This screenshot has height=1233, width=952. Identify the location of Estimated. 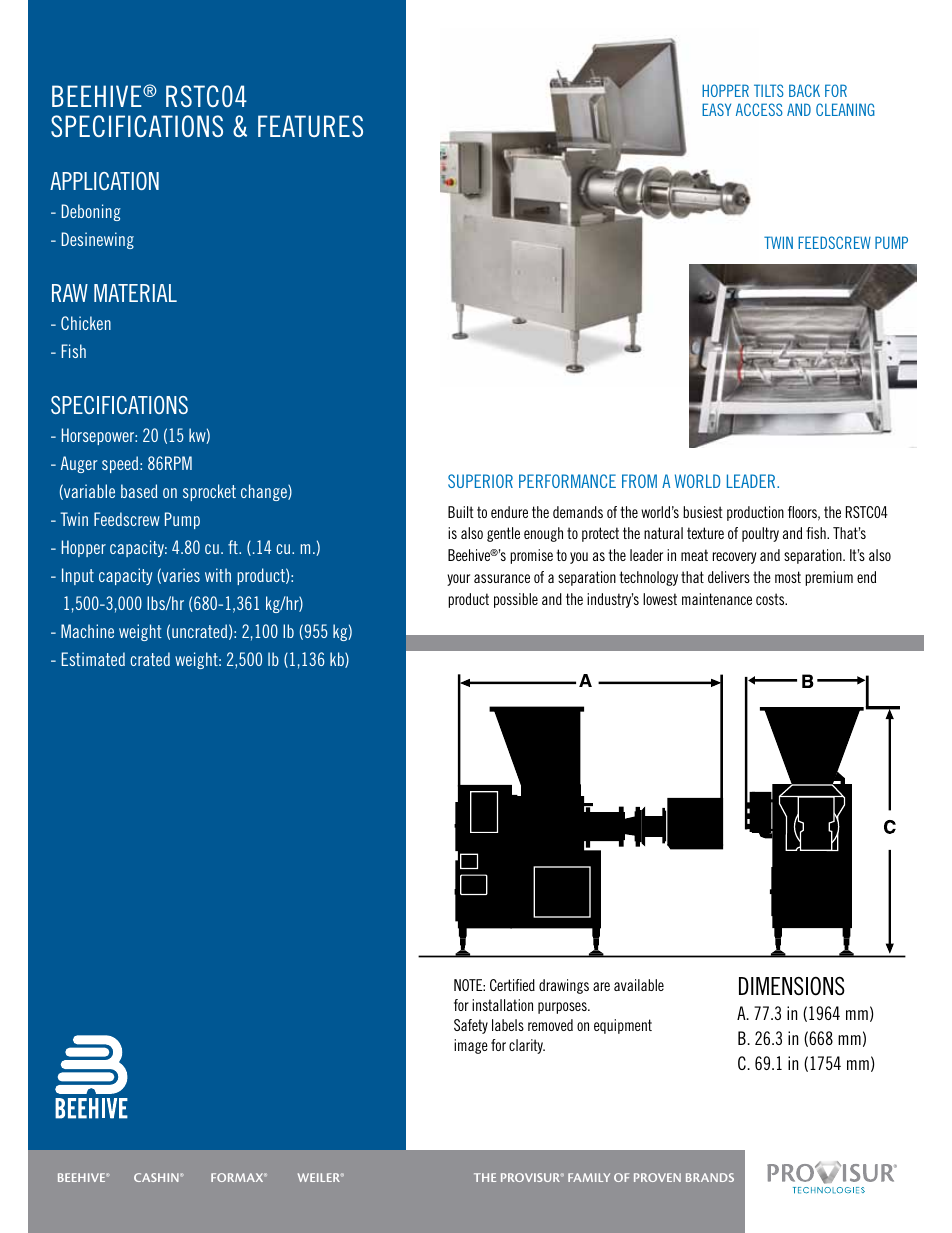
(93, 659).
